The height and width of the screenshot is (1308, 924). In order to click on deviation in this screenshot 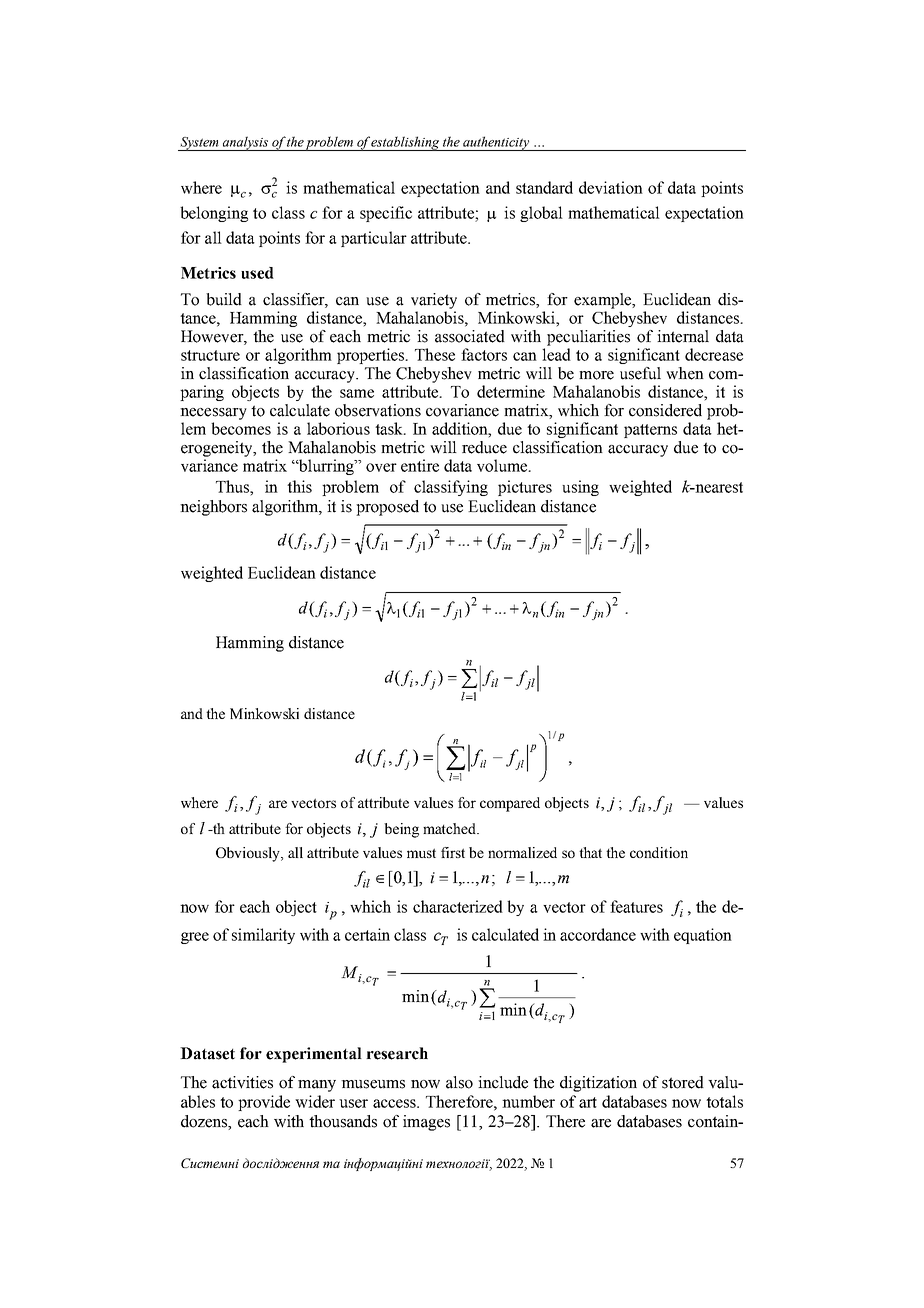, I will do `click(611, 187)`.
